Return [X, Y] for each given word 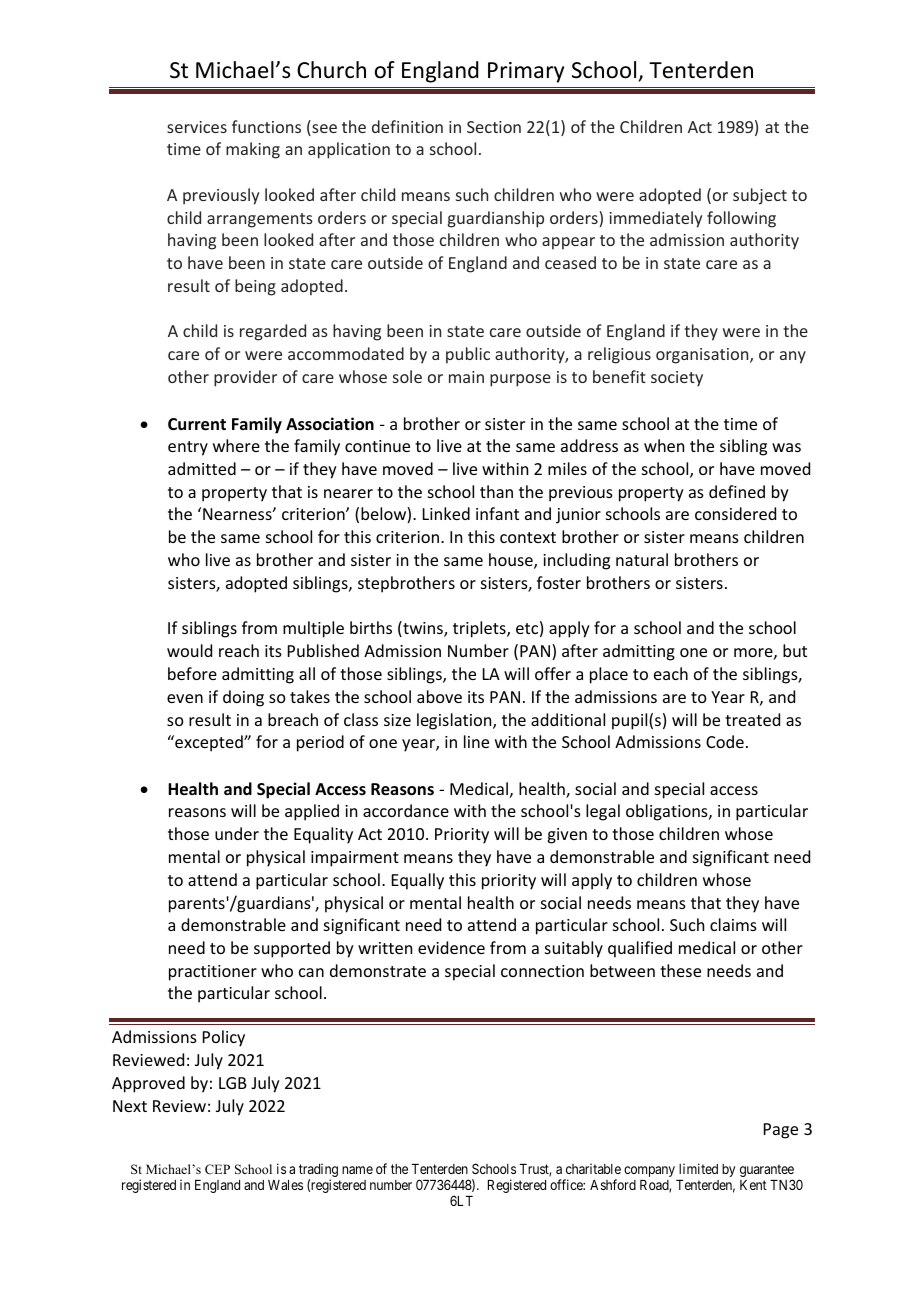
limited [698, 1168]
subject [760, 196]
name [357, 1170]
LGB [233, 1083]
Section [494, 127]
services [197, 127]
